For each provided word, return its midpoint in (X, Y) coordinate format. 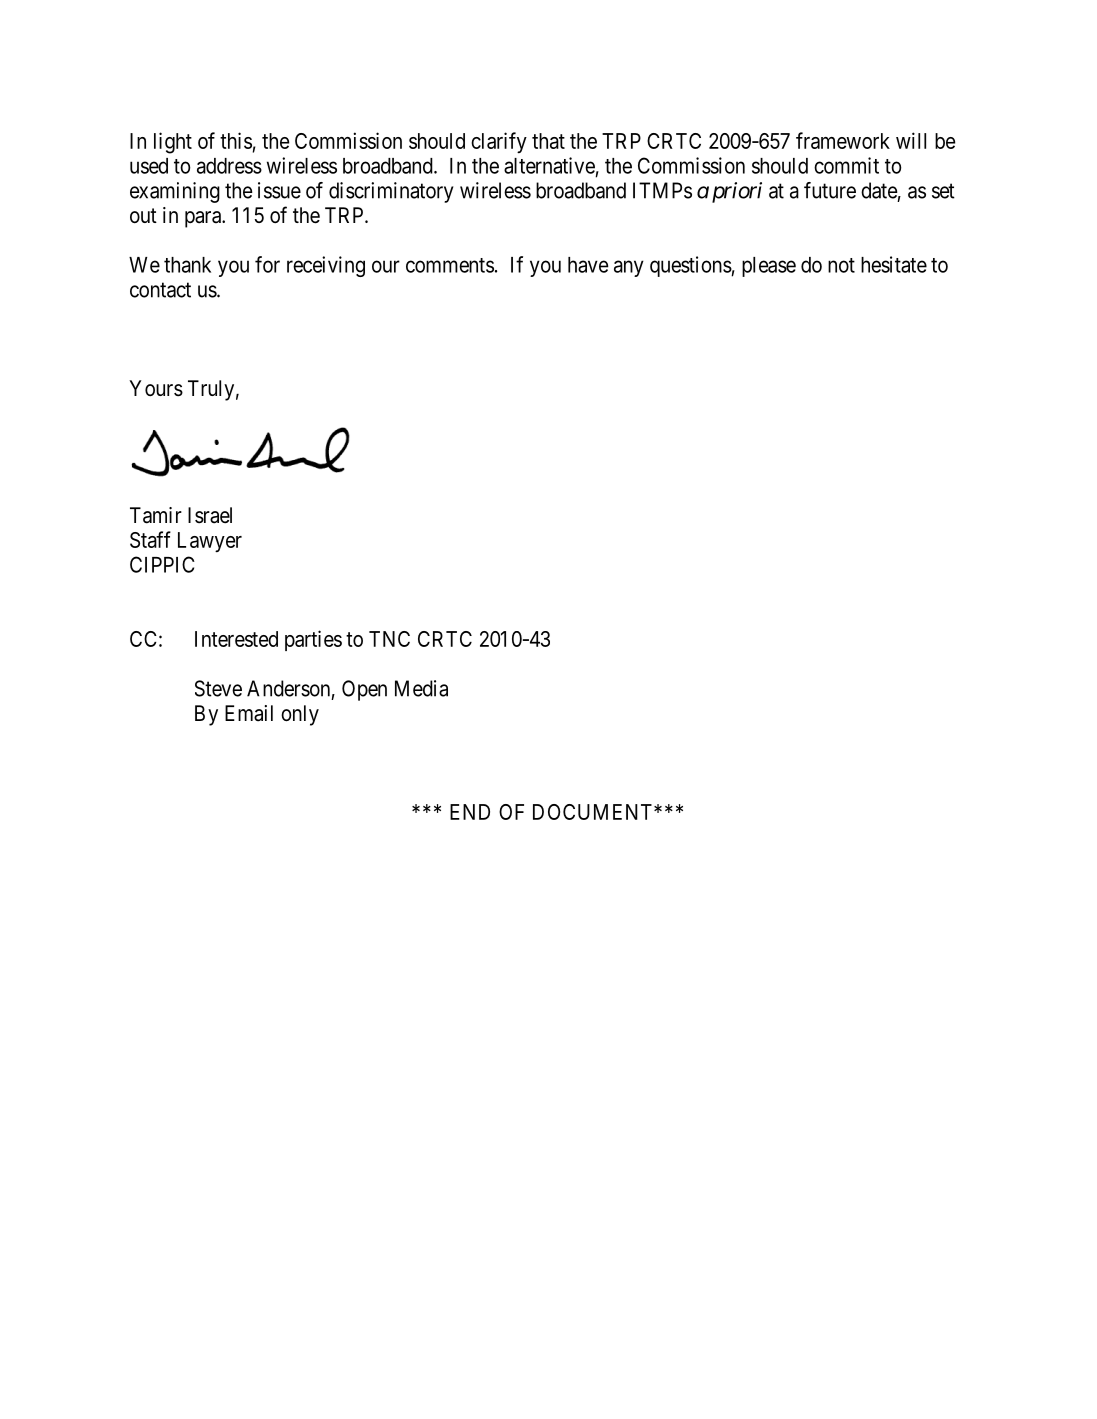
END (470, 812)
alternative (549, 165)
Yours (156, 388)
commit (846, 165)
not (841, 265)
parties (313, 640)
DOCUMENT (594, 812)
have (588, 265)
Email (249, 713)
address (229, 166)
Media (421, 688)
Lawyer (210, 542)
